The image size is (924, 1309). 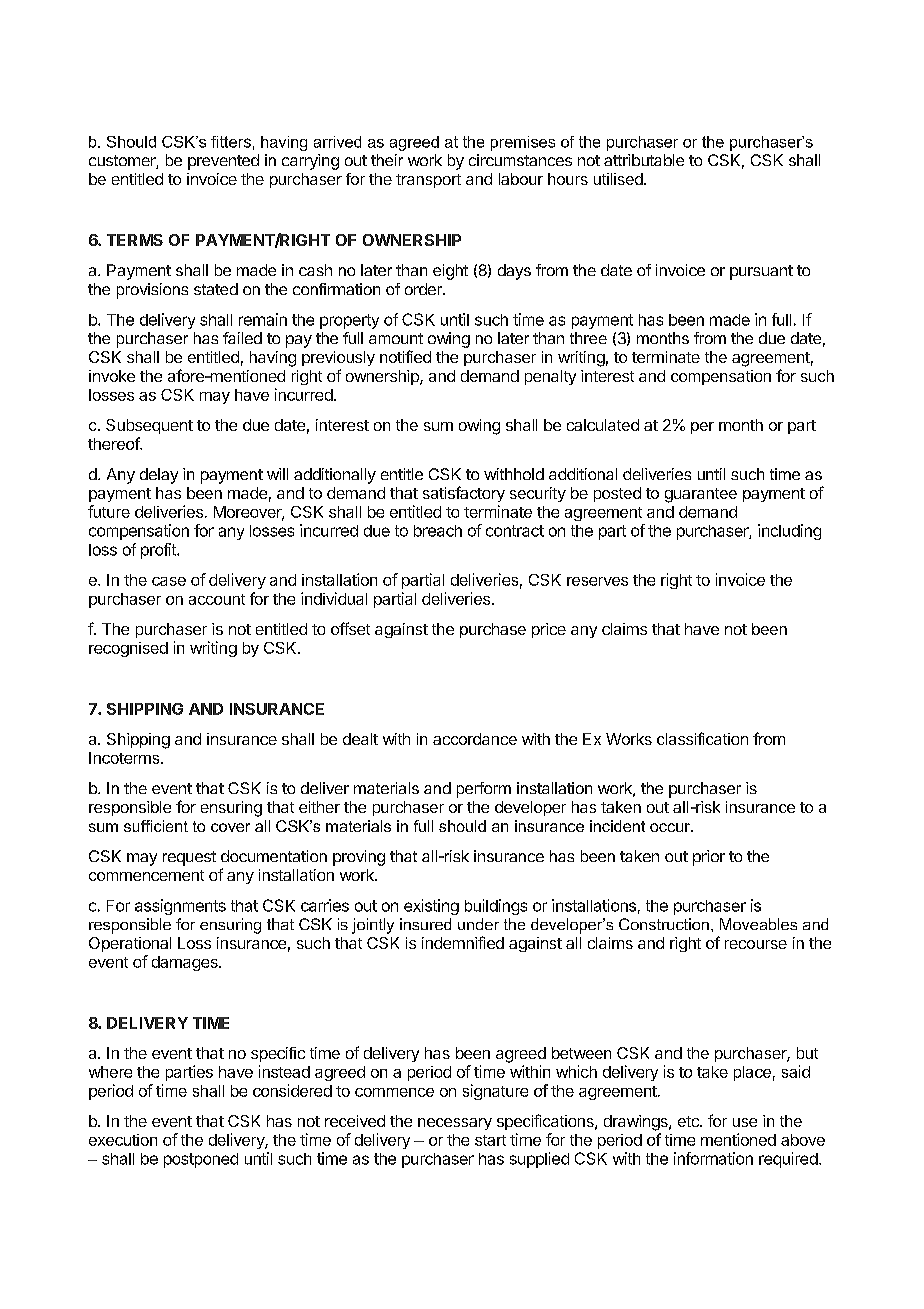 I want to click on guarantee, so click(x=701, y=495).
